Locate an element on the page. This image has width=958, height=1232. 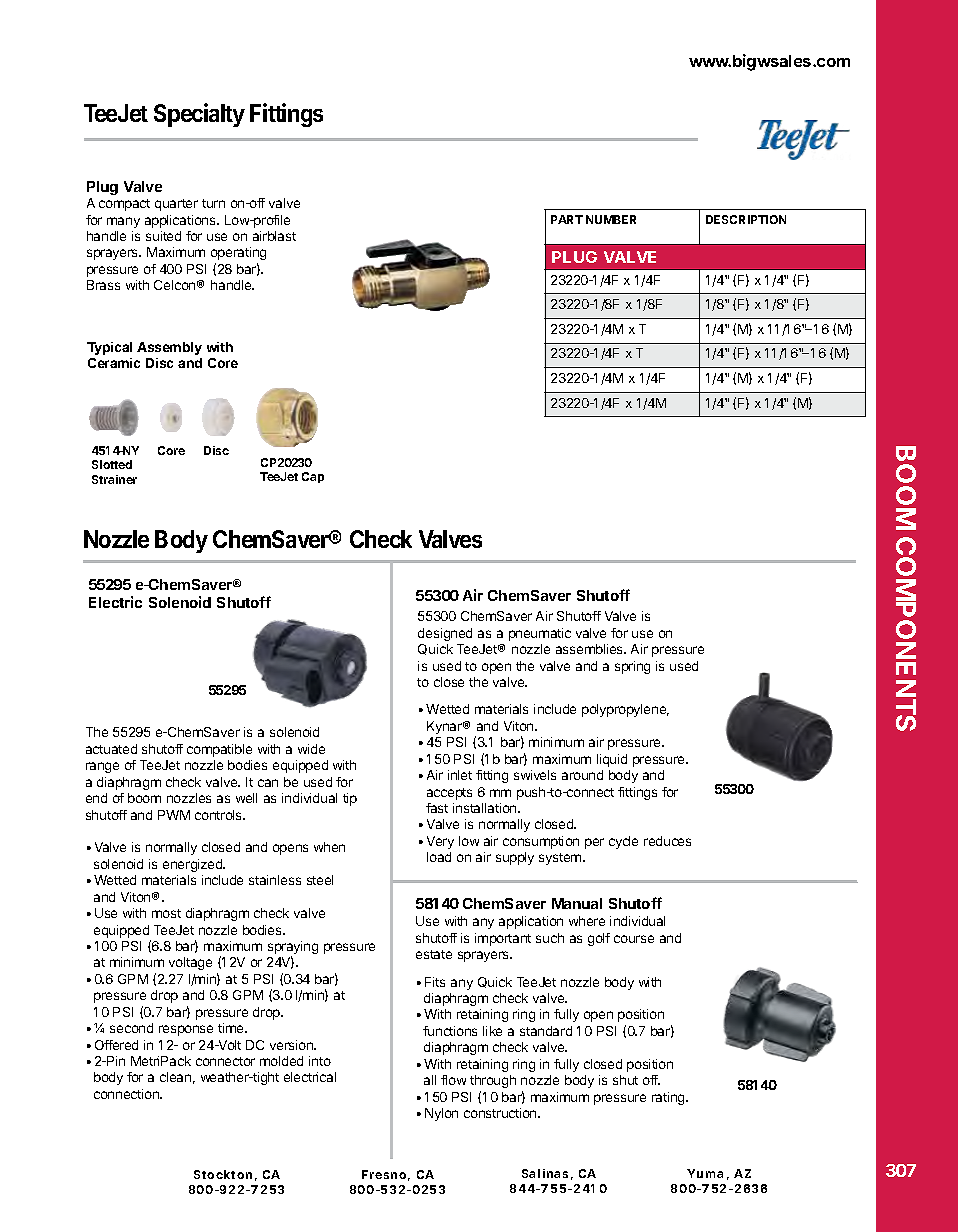
pneumatic is located at coordinates (540, 634).
